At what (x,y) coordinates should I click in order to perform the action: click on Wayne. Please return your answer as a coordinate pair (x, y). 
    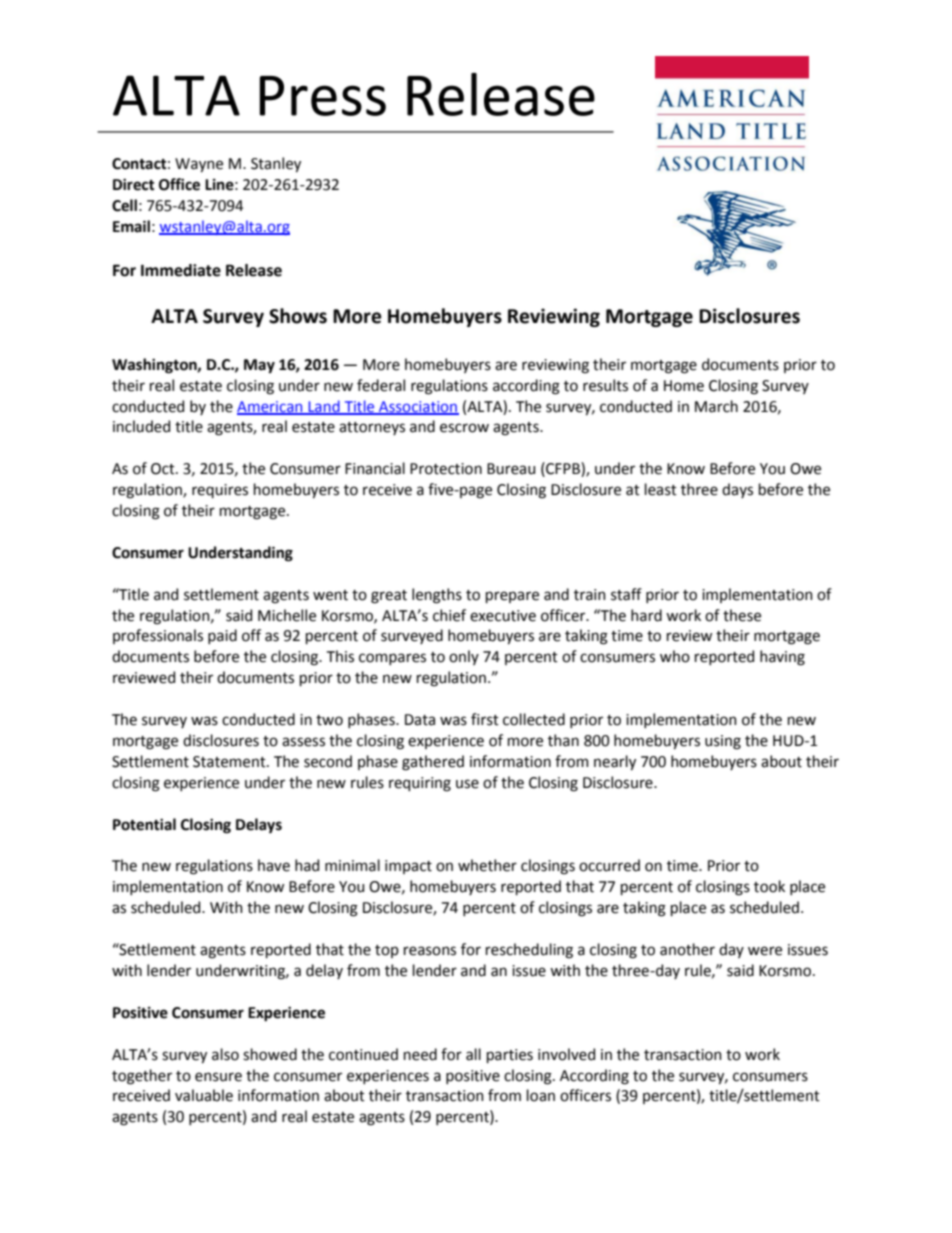
    Looking at the image, I should click on (199, 165).
